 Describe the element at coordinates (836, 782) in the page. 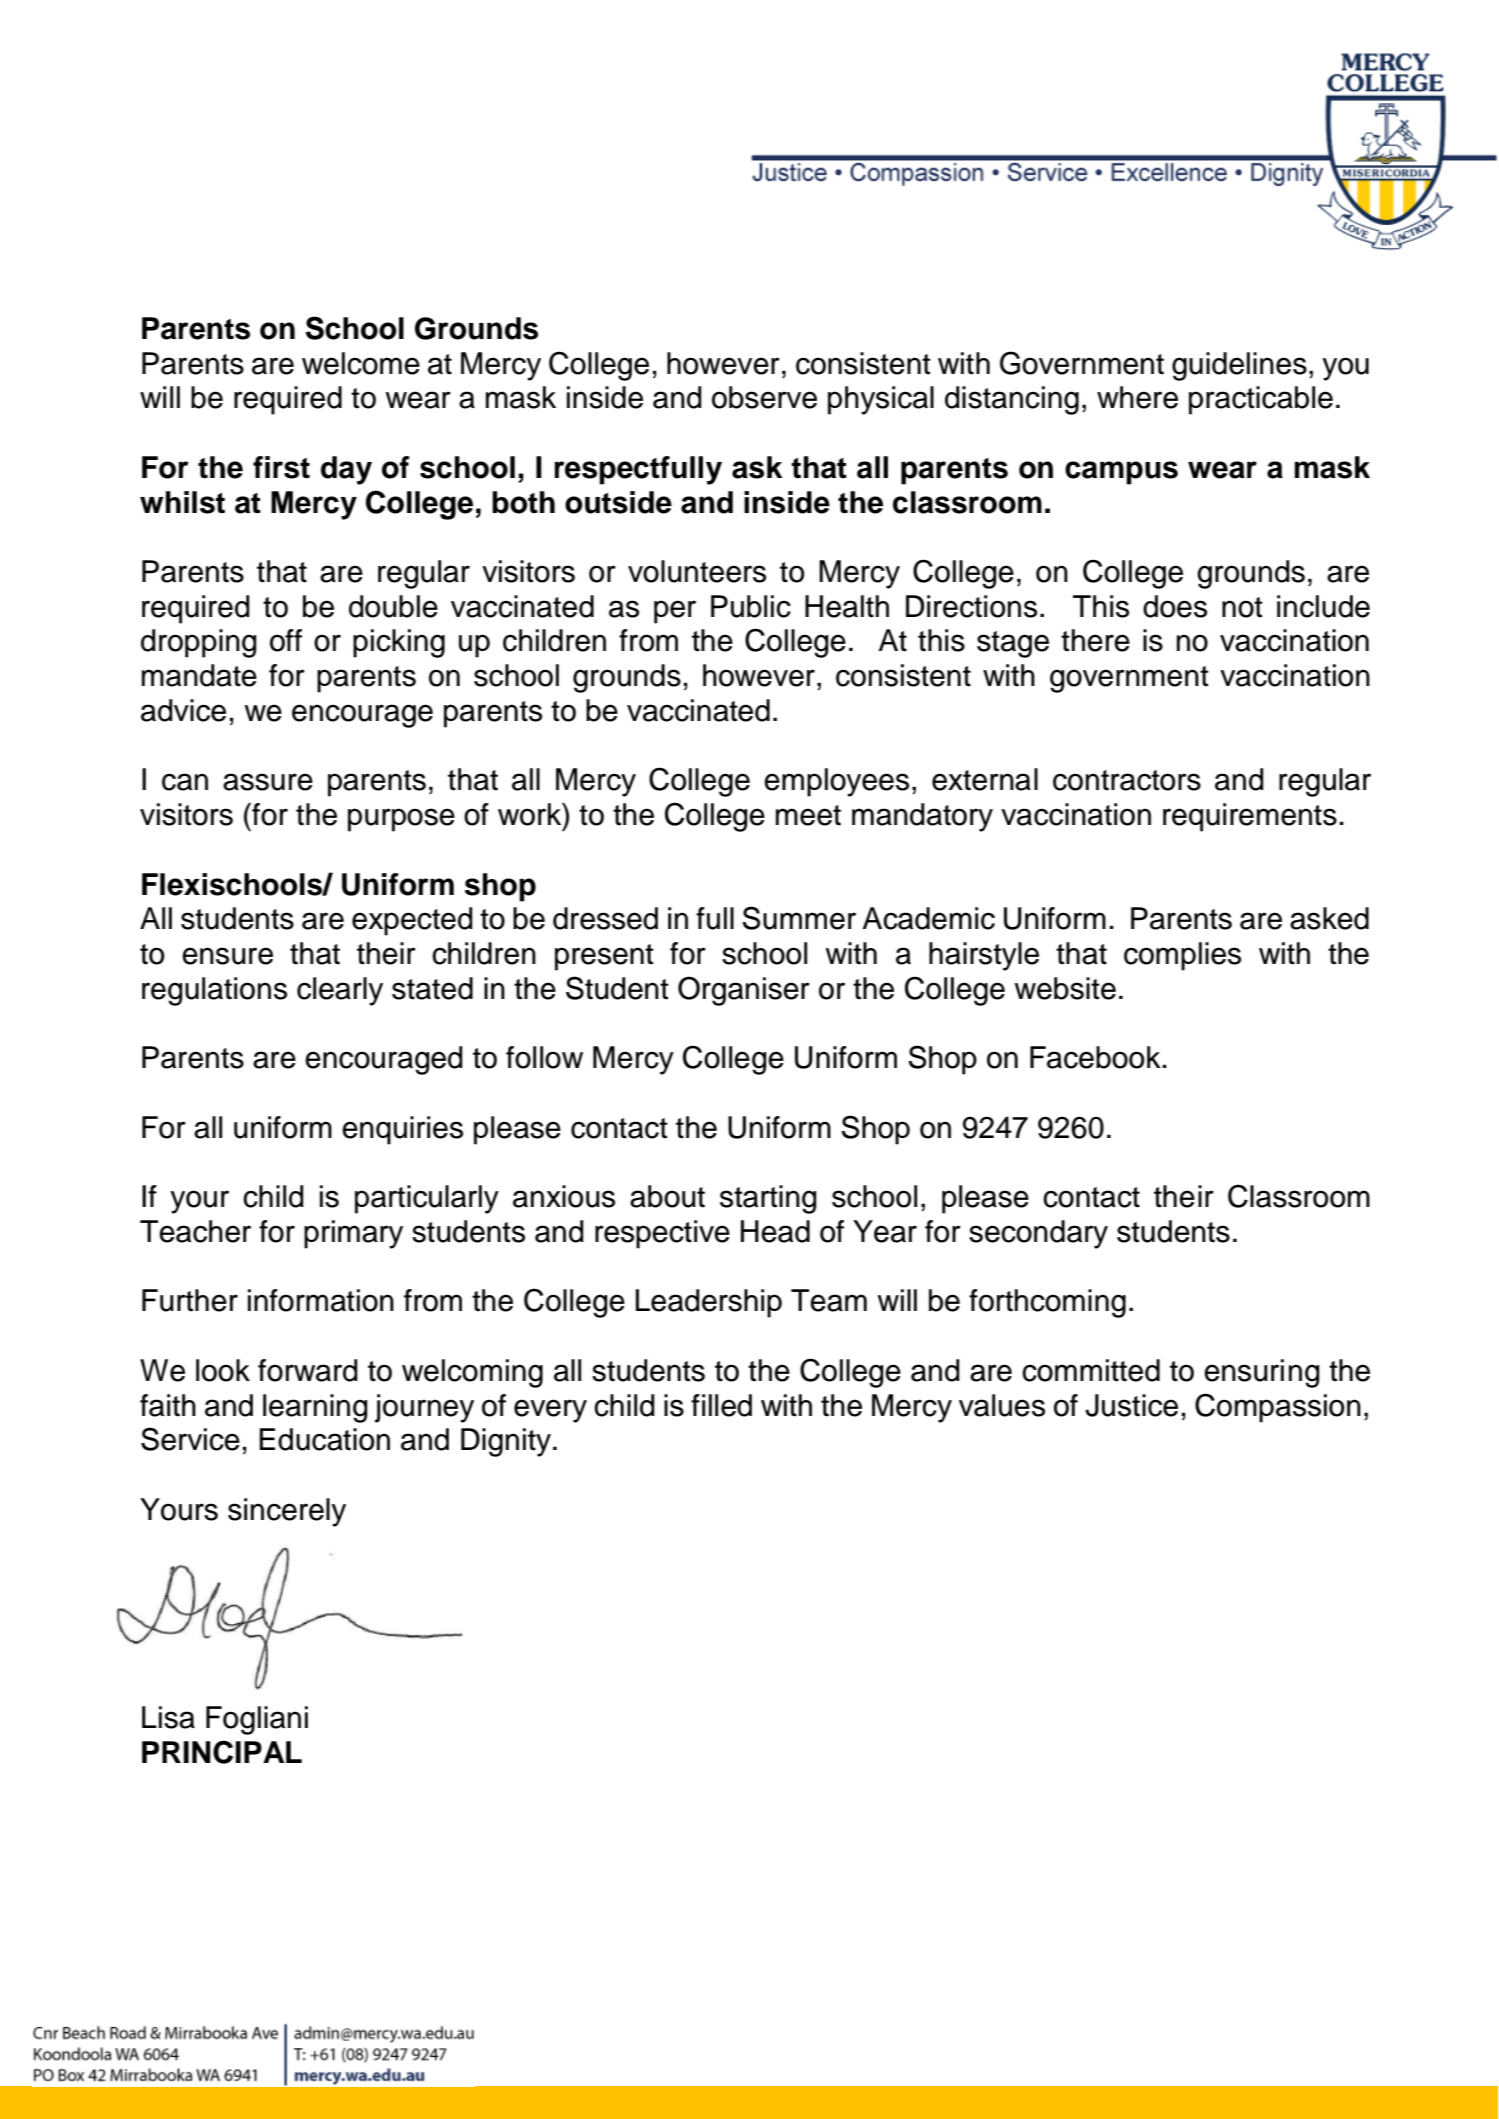

I see `employees` at that location.
